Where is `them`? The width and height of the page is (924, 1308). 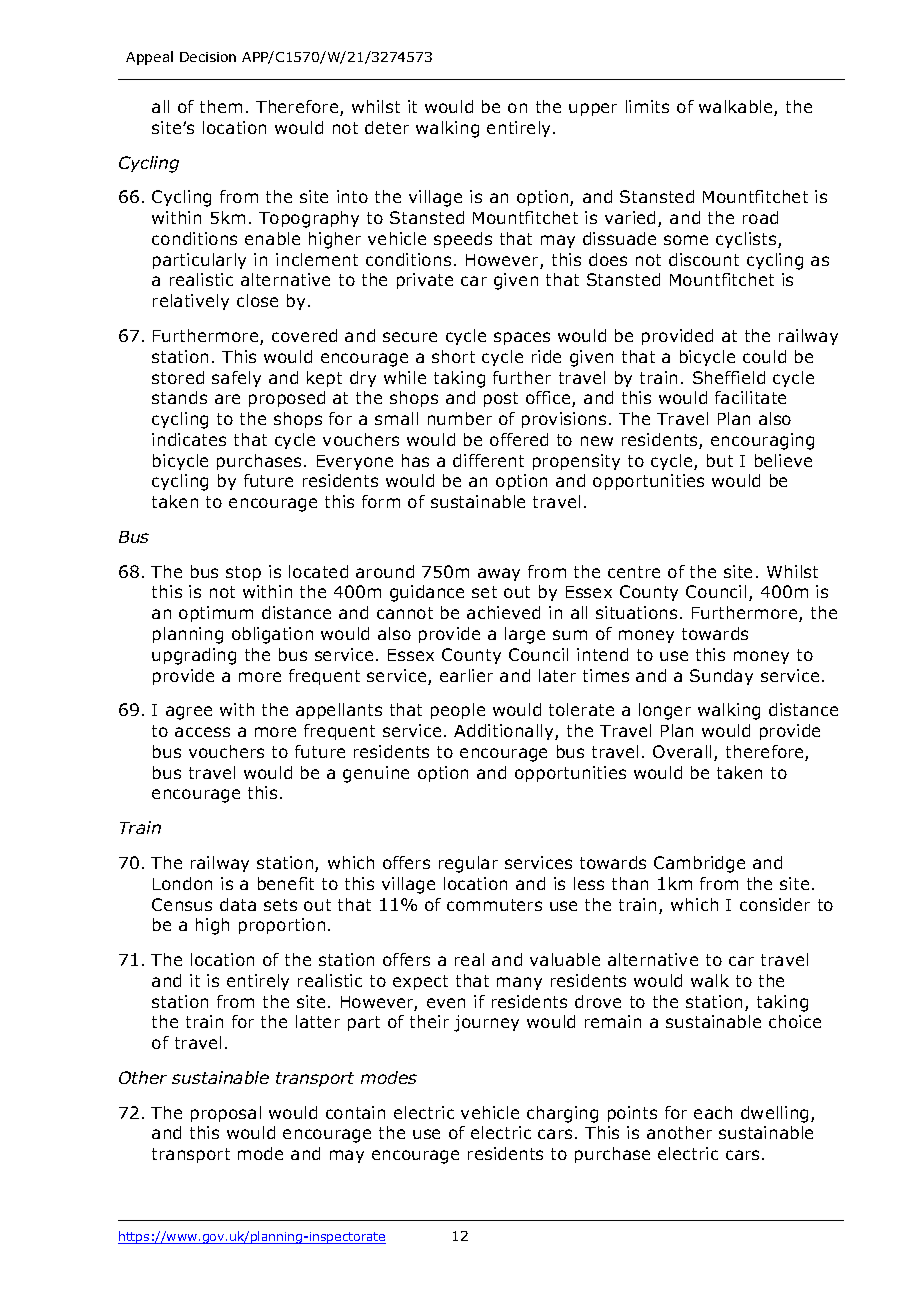
them is located at coordinates (221, 106).
